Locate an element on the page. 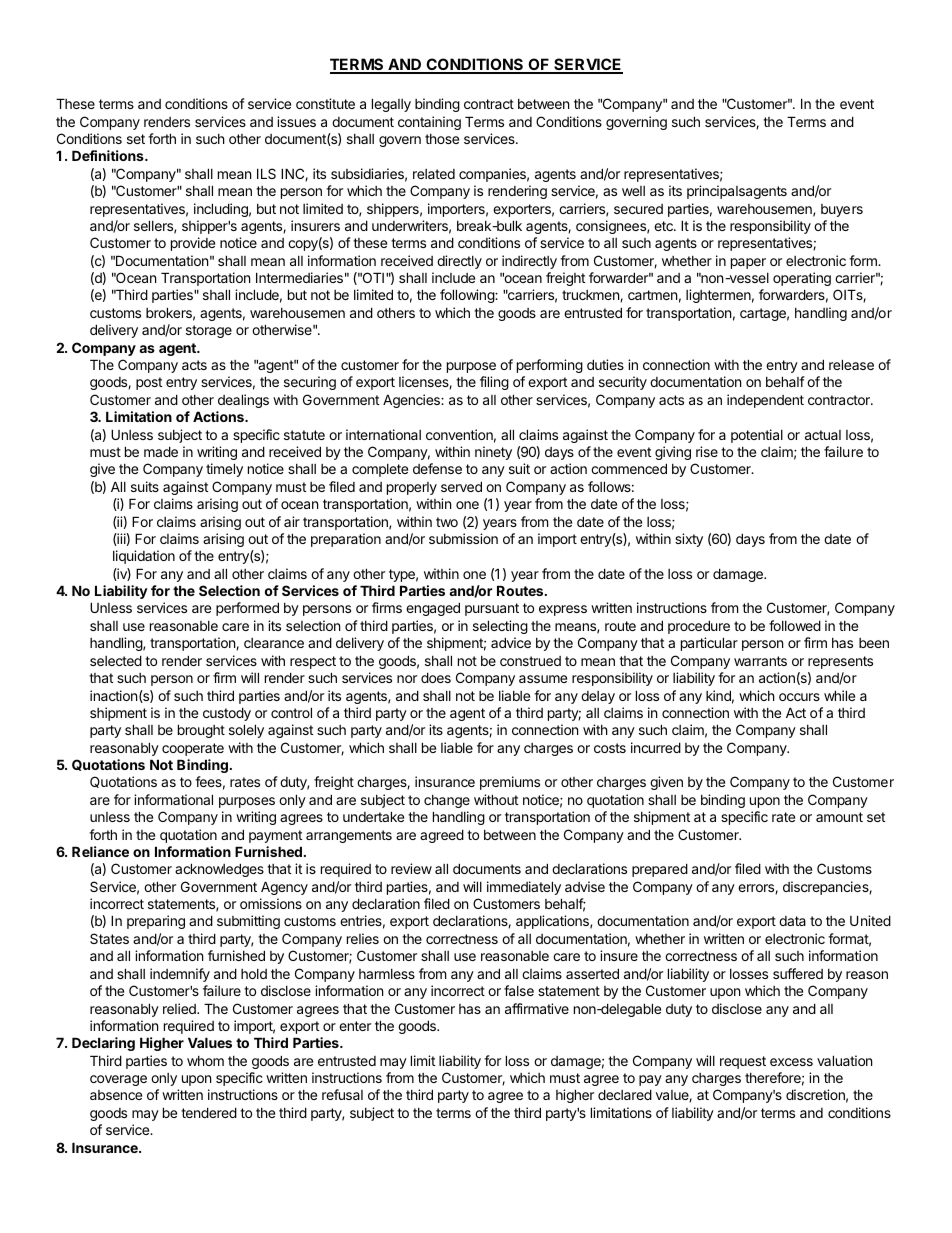  followed is located at coordinates (795, 625).
